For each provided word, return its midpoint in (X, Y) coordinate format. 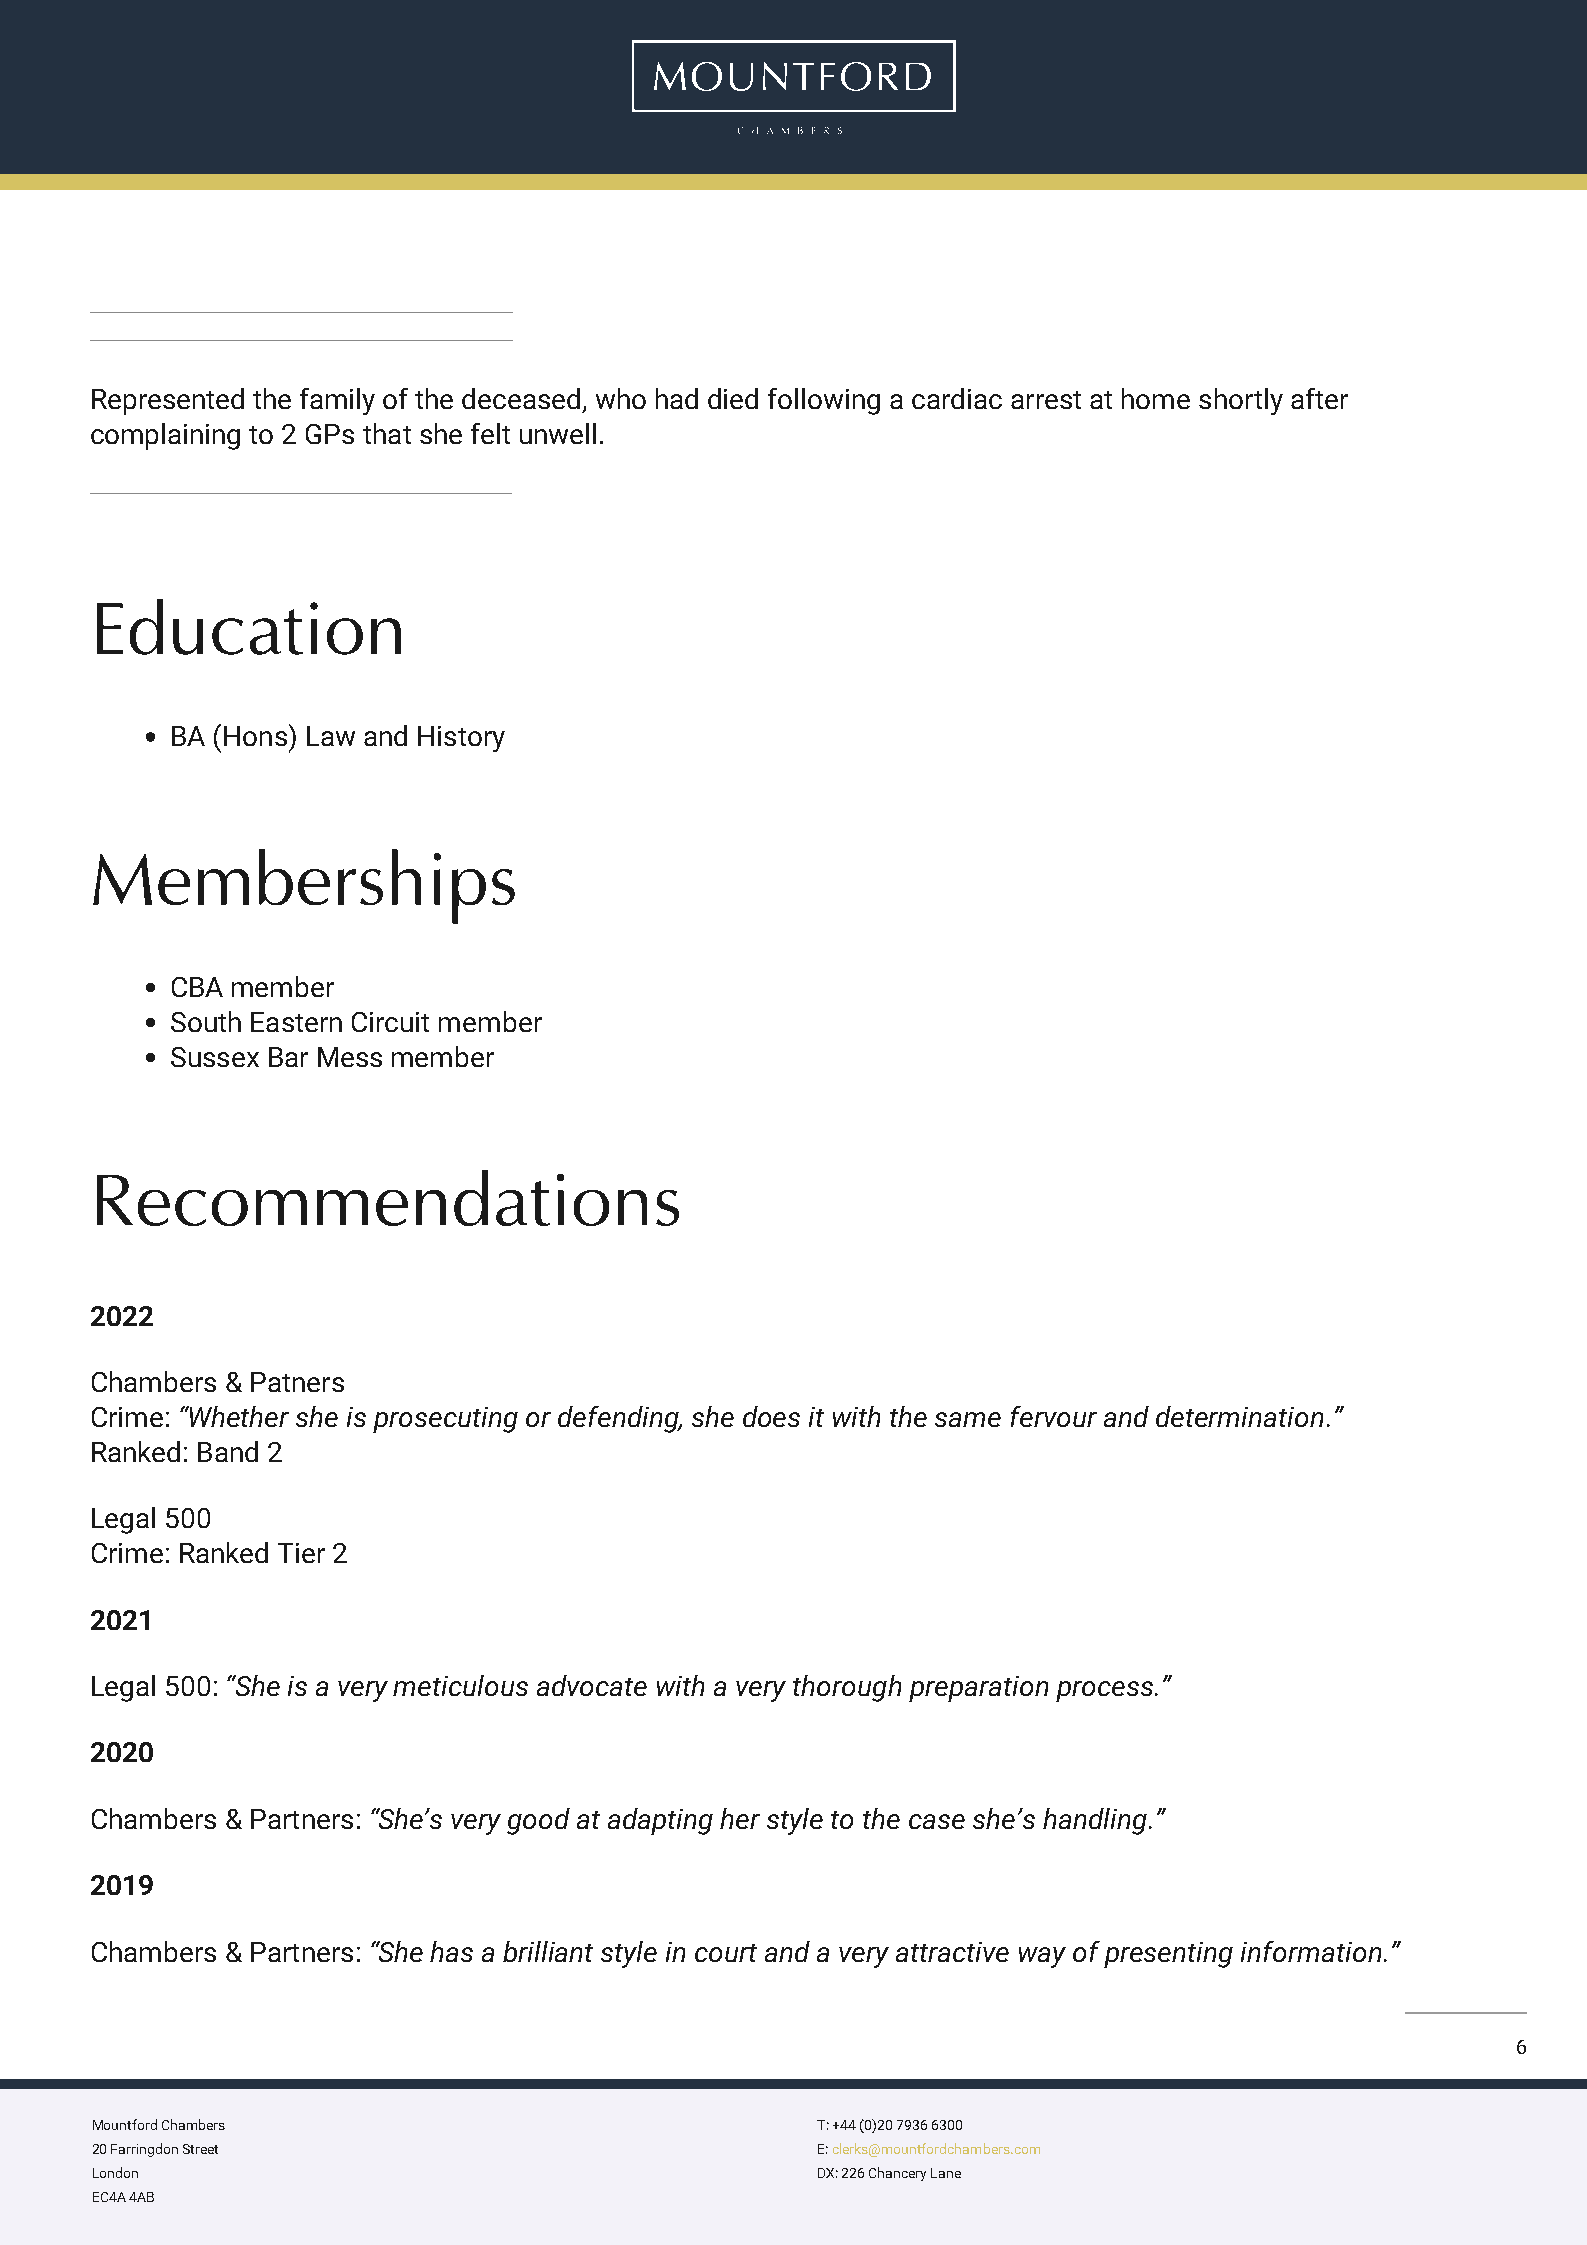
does (771, 1416)
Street (200, 2149)
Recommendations (388, 1198)
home (1156, 398)
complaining (165, 436)
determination (1239, 1416)
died (733, 398)
